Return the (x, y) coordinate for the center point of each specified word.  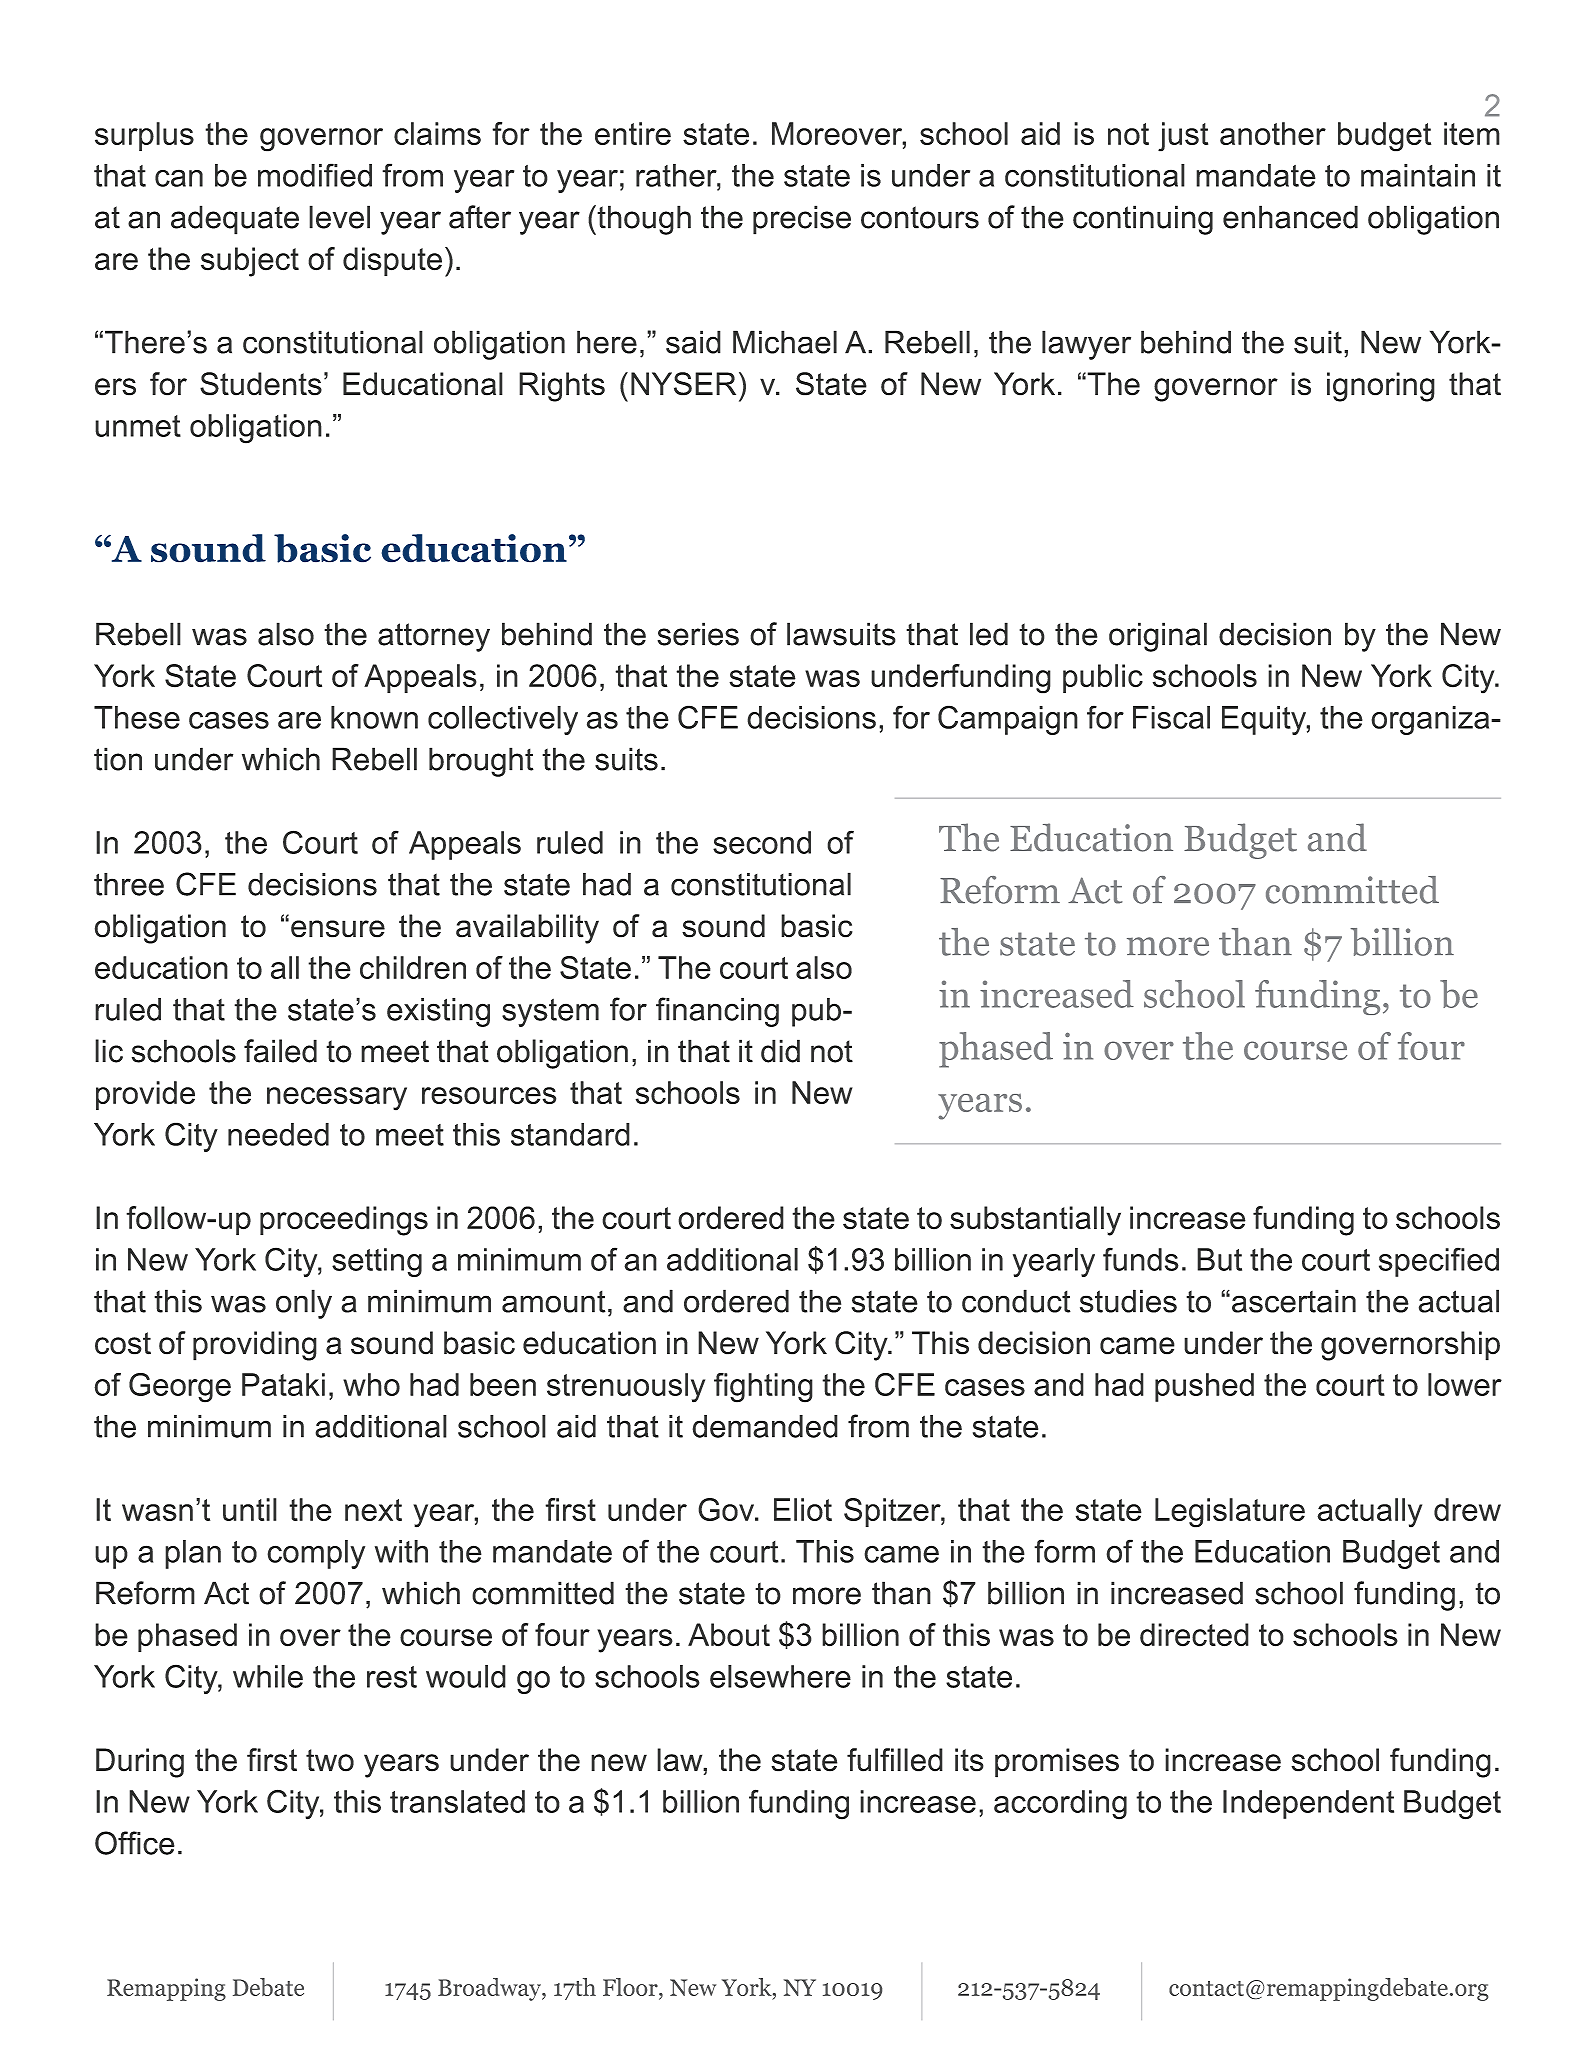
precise (802, 220)
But (1219, 1259)
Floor (631, 1988)
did (780, 1051)
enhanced (1290, 217)
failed (280, 1051)
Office (135, 1843)
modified (315, 175)
